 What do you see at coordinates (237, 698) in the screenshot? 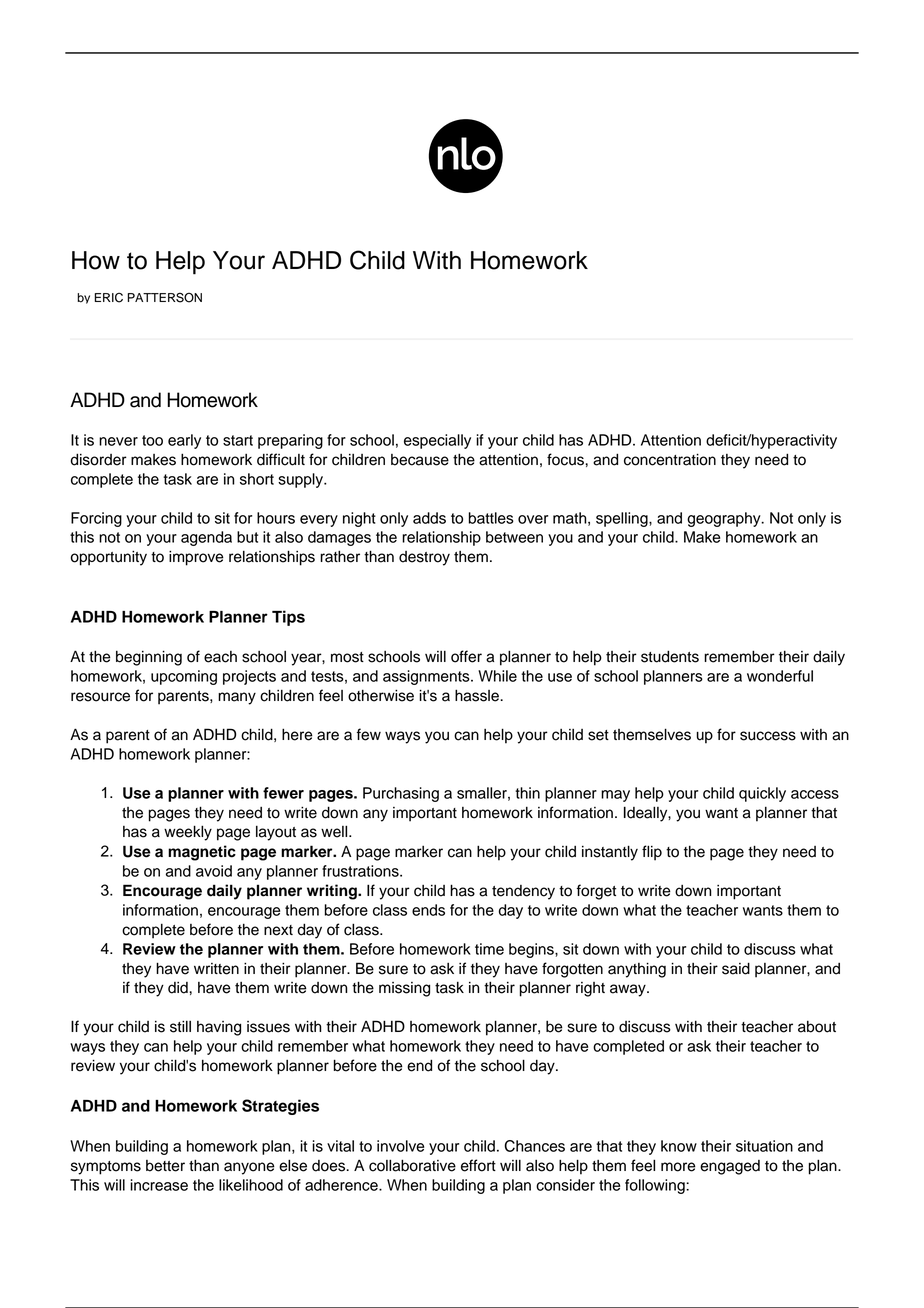
I see `many` at bounding box center [237, 698].
